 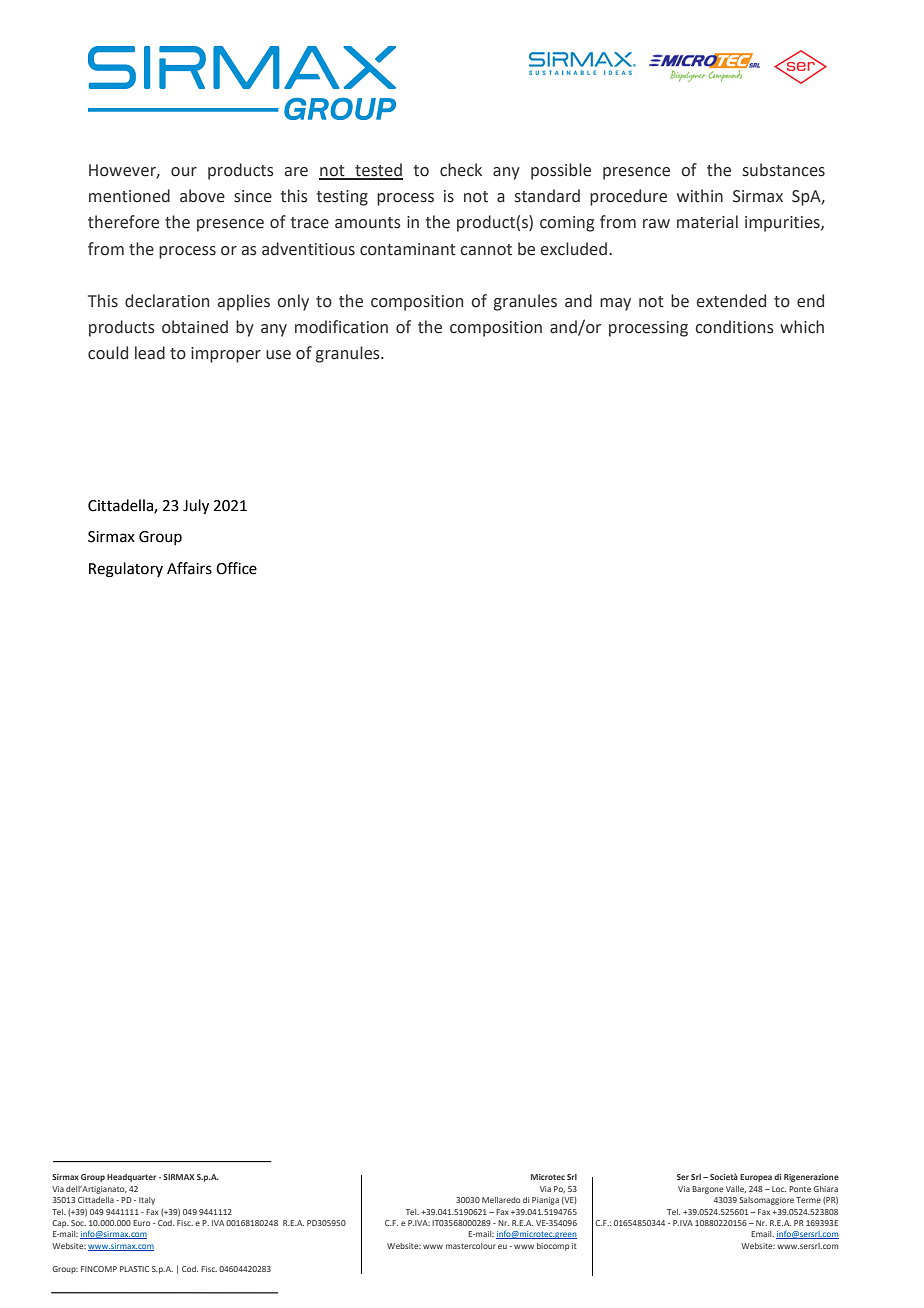 I want to click on check, so click(x=461, y=170).
